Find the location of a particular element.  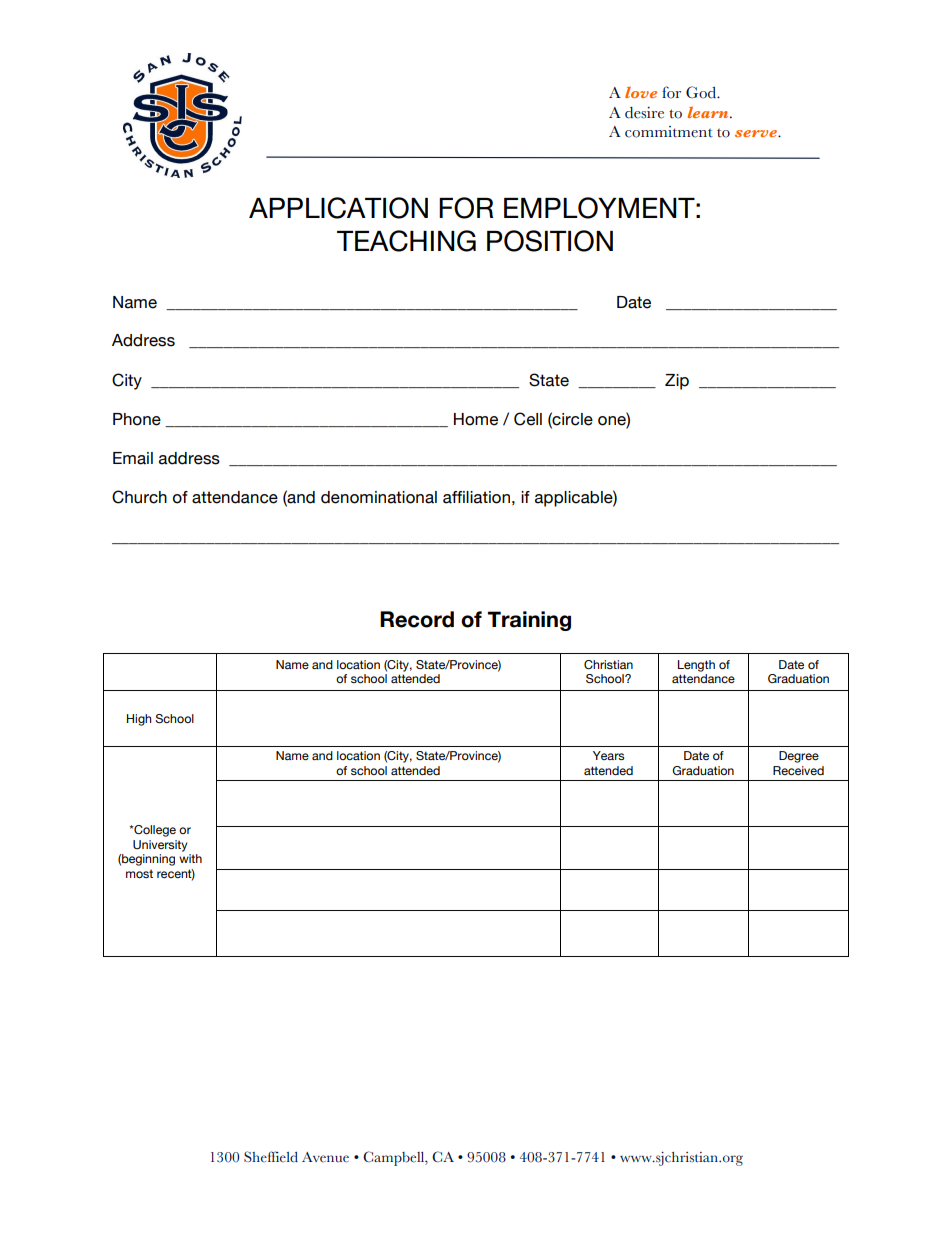

High is located at coordinates (139, 720).
